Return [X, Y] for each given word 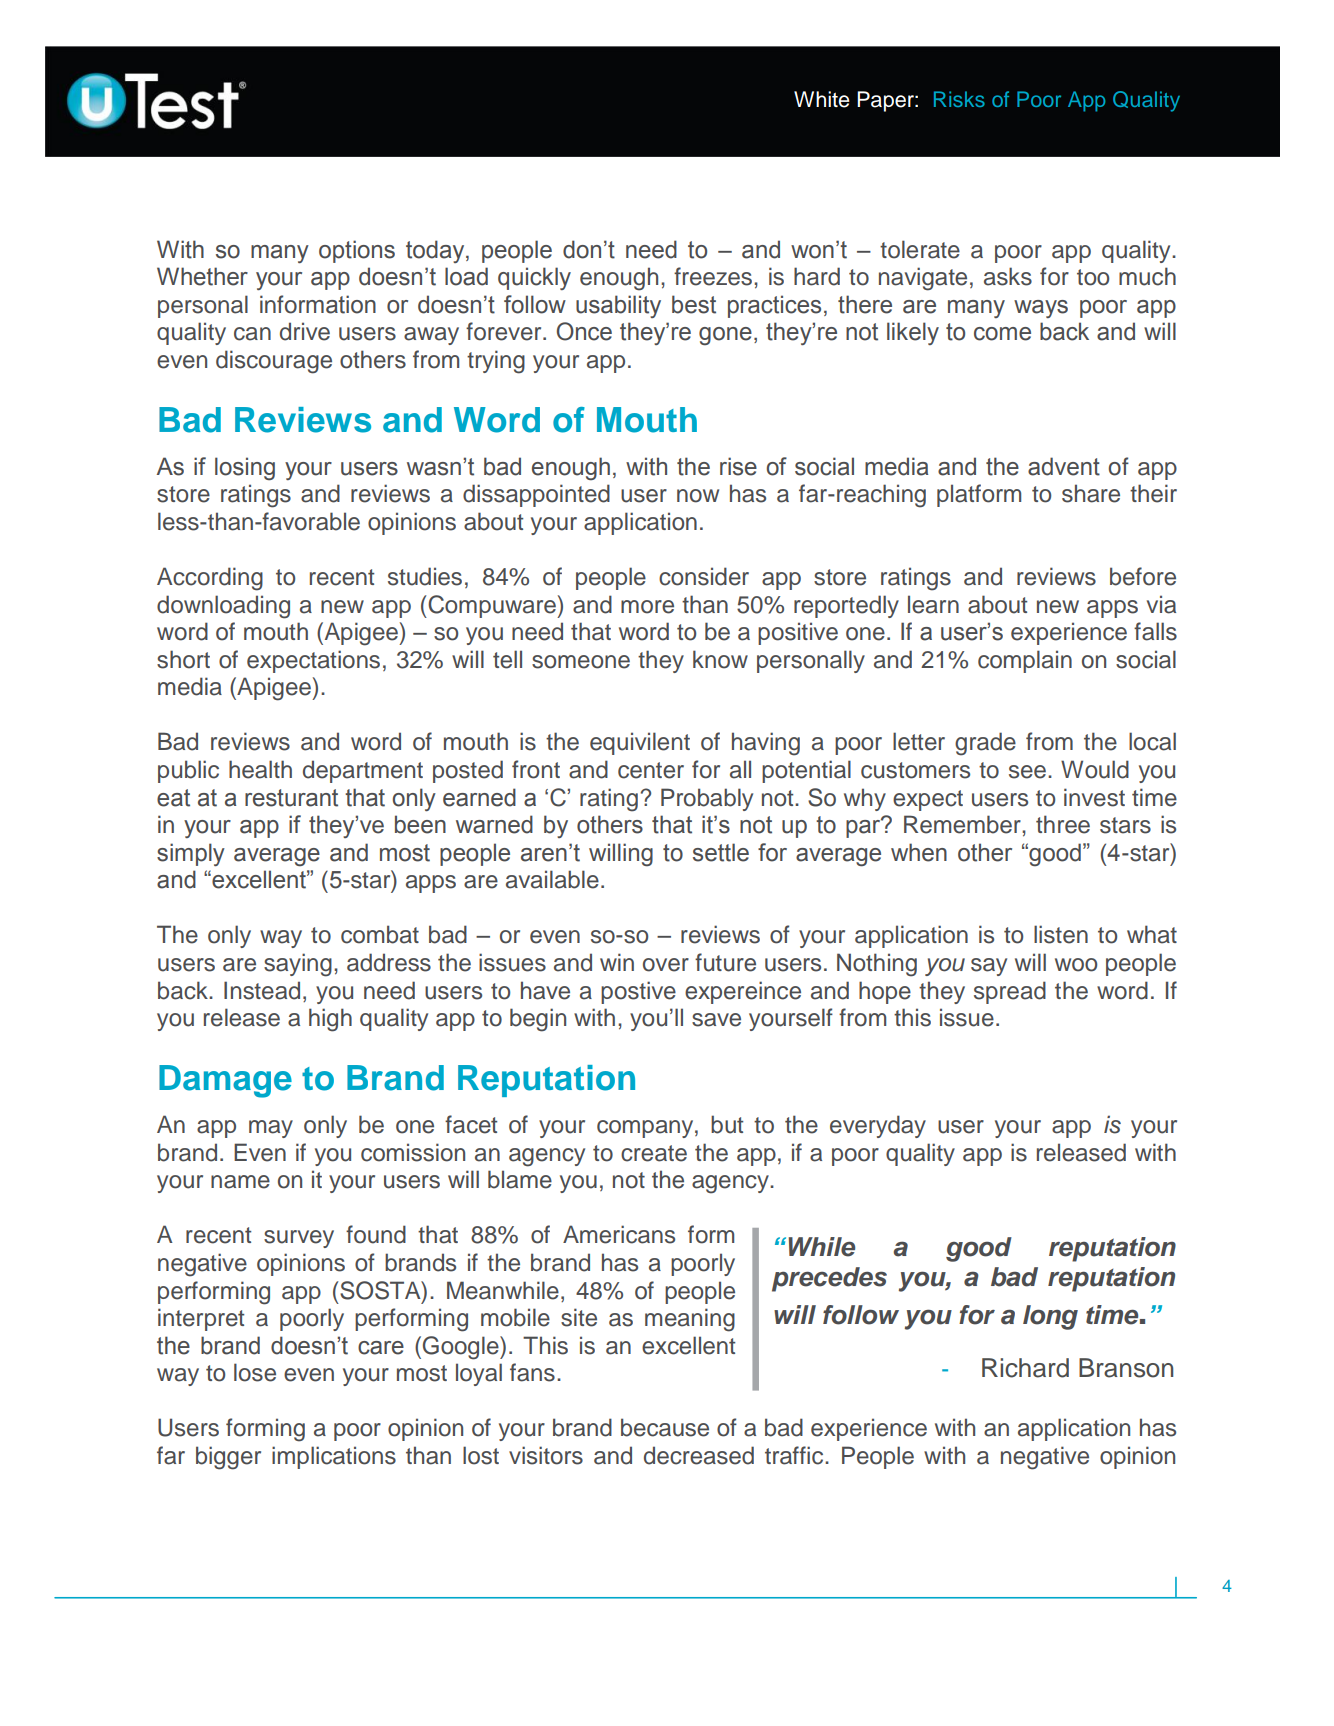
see [1029, 772]
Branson [1126, 1368]
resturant [291, 798]
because [665, 1427]
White [822, 99]
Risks [959, 99]
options [357, 251]
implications [334, 1457]
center [651, 770]
